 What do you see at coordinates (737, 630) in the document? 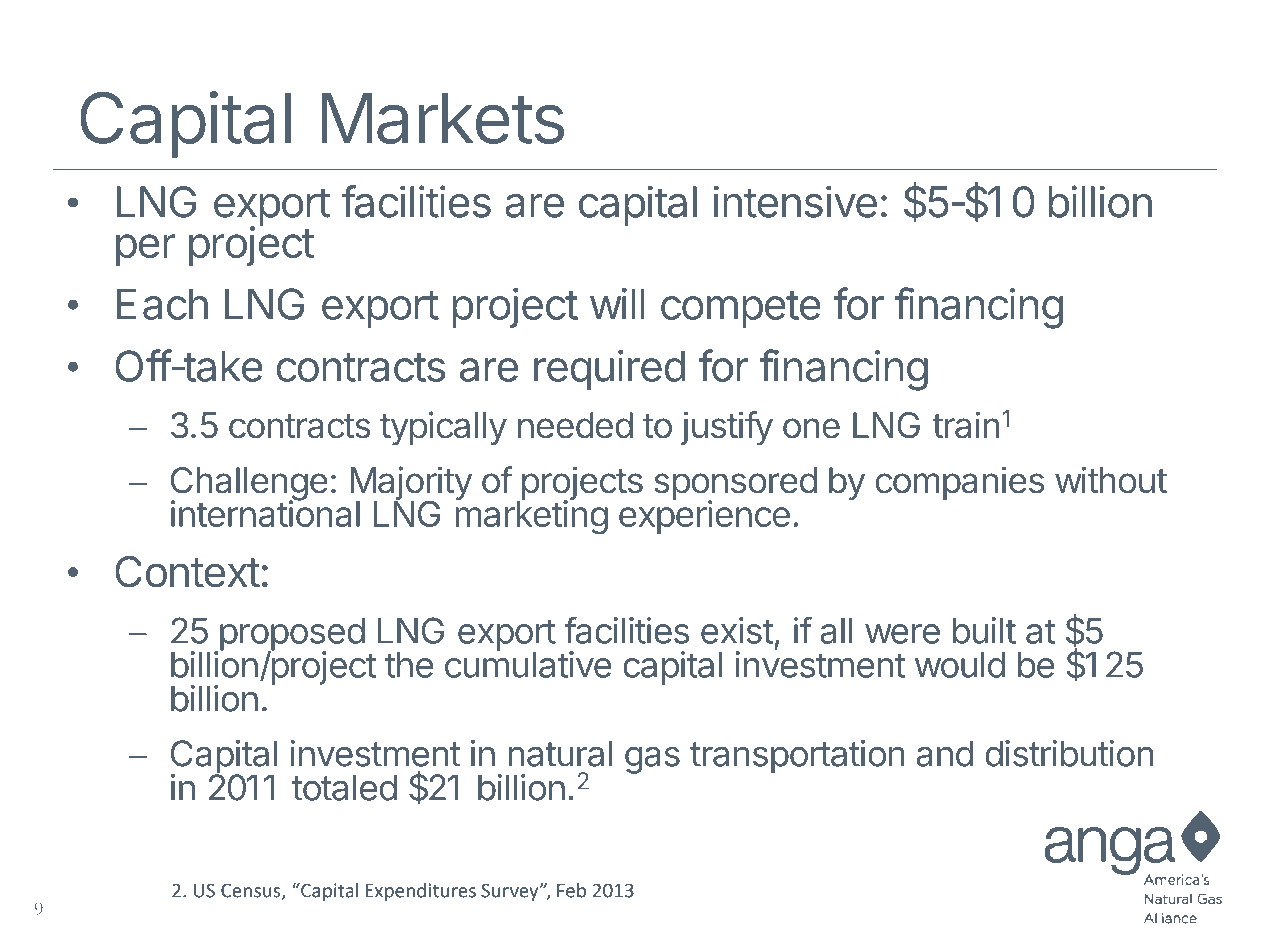
I see `exist` at bounding box center [737, 630].
